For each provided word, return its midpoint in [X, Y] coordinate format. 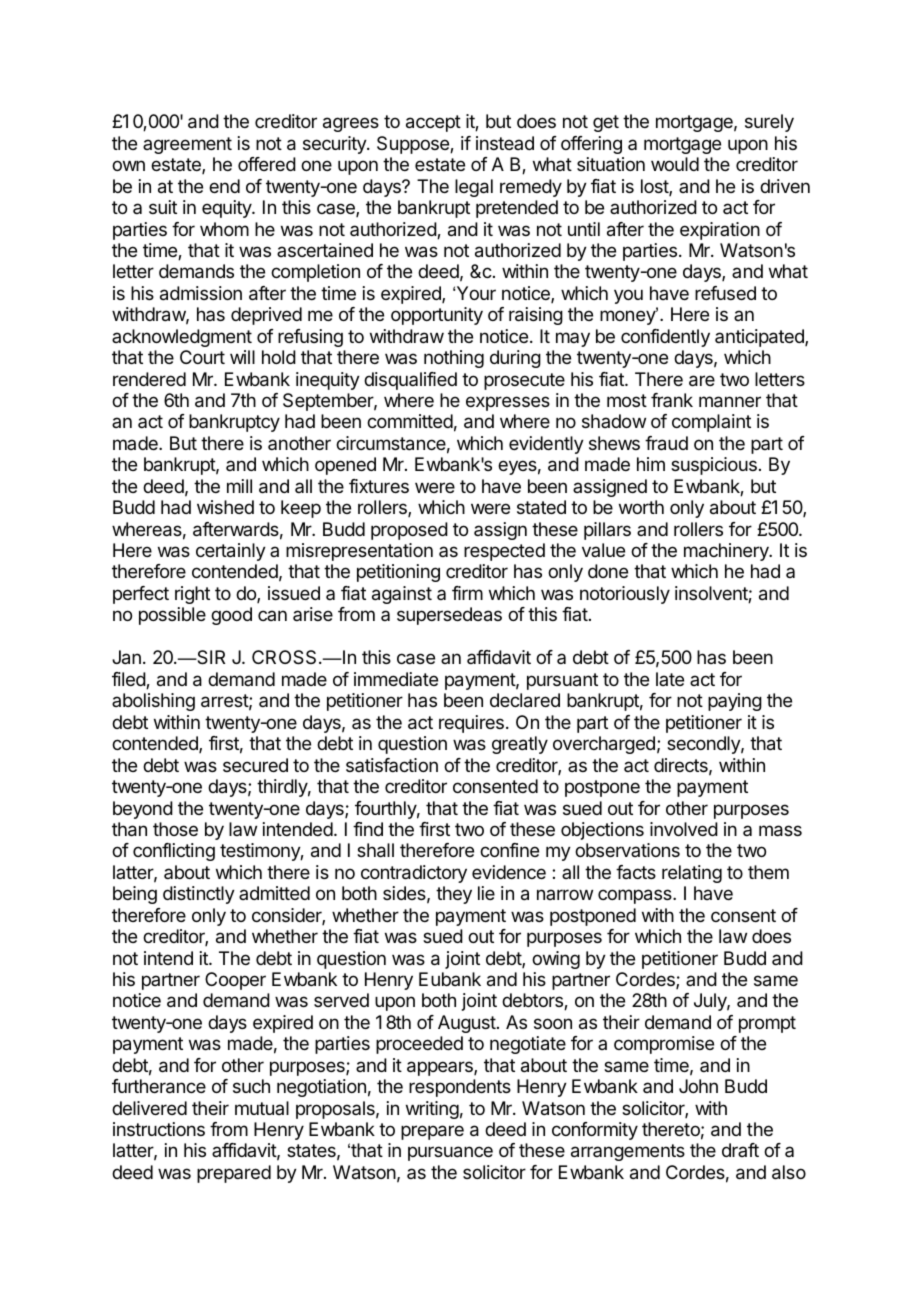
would [675, 164]
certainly [231, 552]
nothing [454, 359]
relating [692, 874]
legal [474, 188]
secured [255, 765]
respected [504, 552]
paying [735, 702]
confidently [665, 338]
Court [202, 357]
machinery [727, 552]
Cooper [235, 981]
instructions [159, 1129]
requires [471, 724]
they [454, 895]
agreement [187, 145]
